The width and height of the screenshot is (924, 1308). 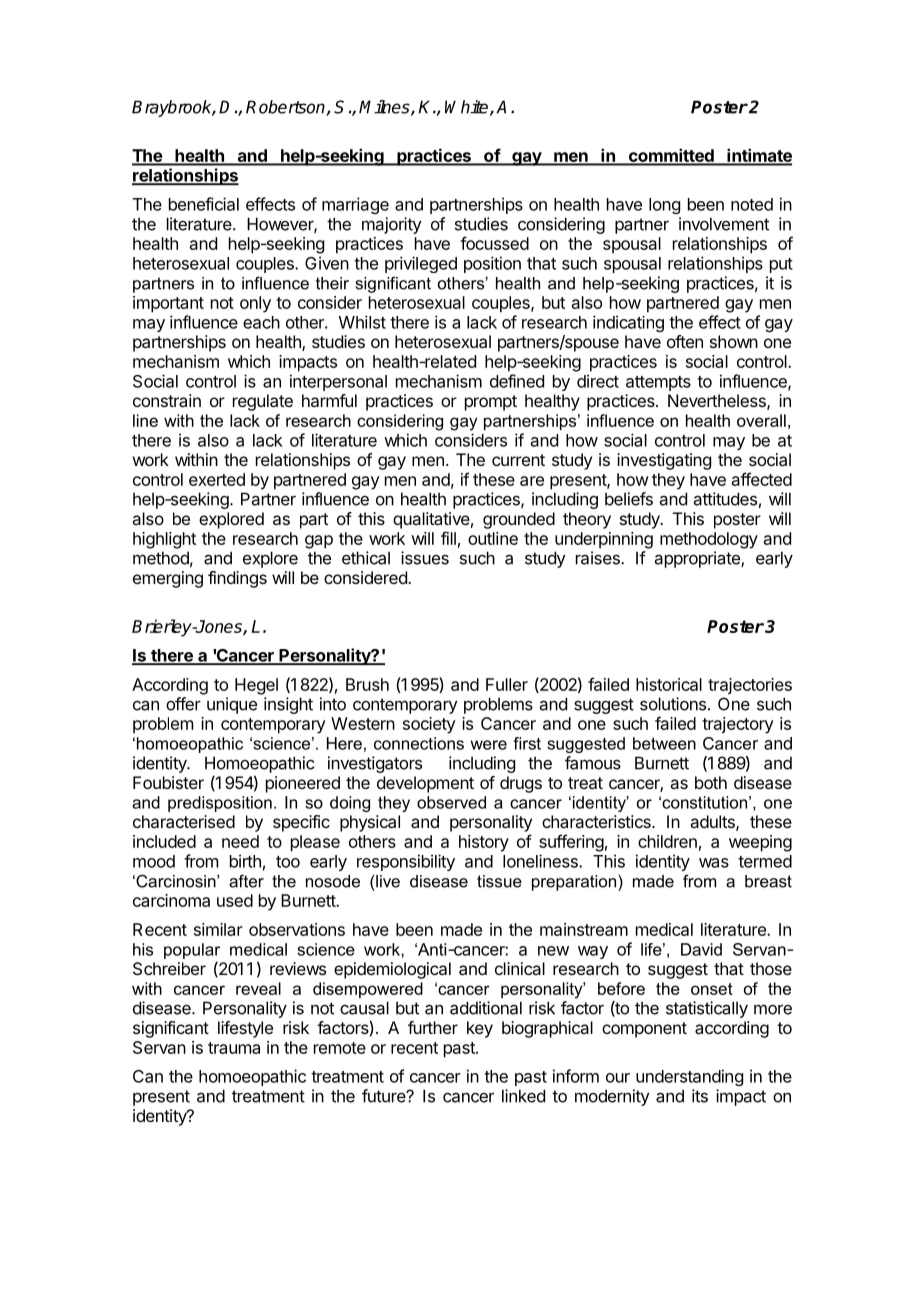 I want to click on connections, so click(x=419, y=743).
